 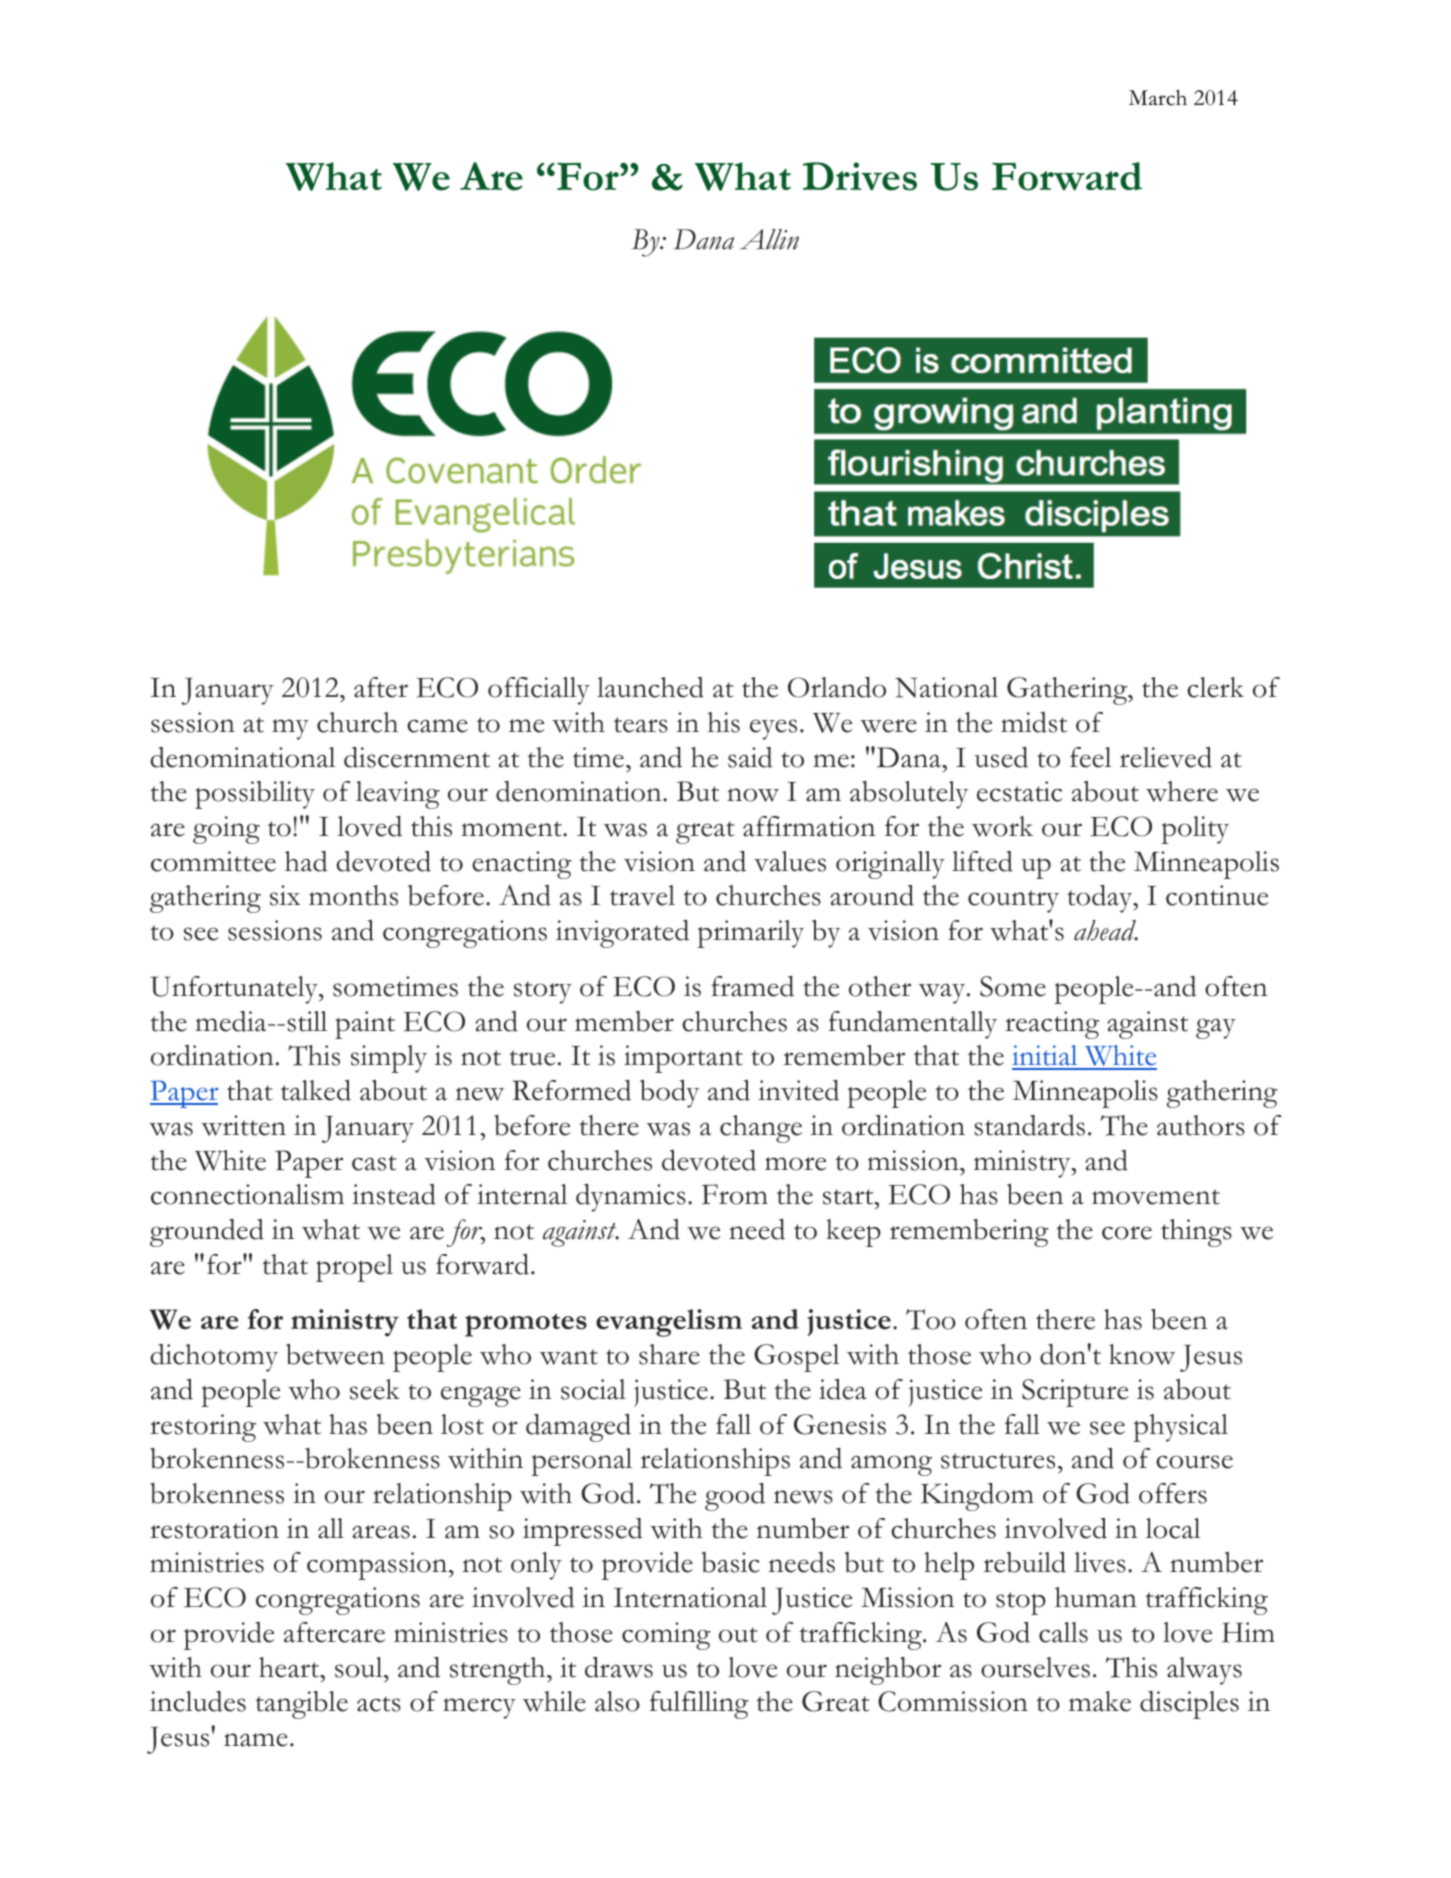 What do you see at coordinates (1215, 687) in the page?
I see `clerk` at bounding box center [1215, 687].
